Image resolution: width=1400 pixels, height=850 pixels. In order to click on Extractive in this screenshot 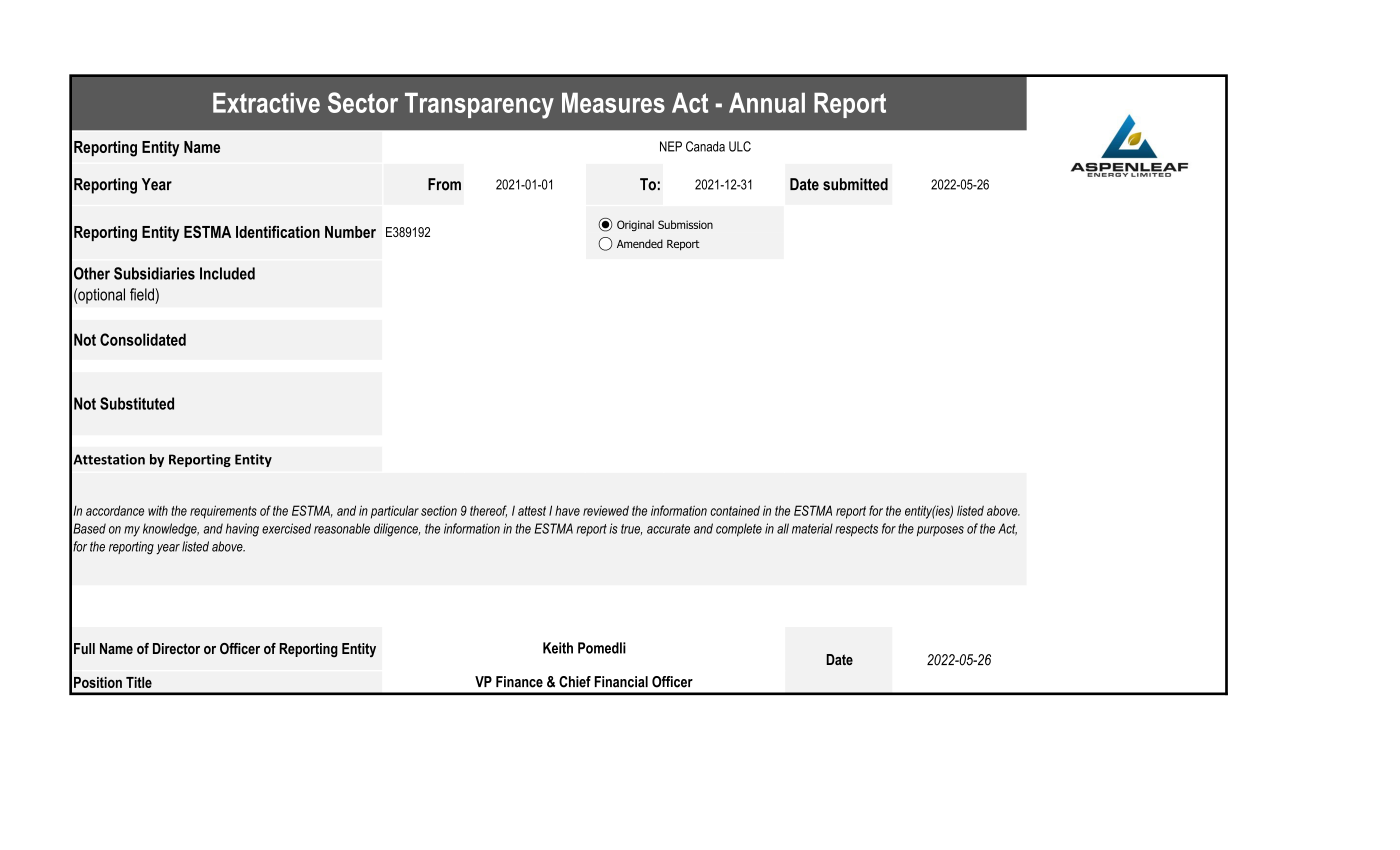, I will do `click(266, 102)`.
